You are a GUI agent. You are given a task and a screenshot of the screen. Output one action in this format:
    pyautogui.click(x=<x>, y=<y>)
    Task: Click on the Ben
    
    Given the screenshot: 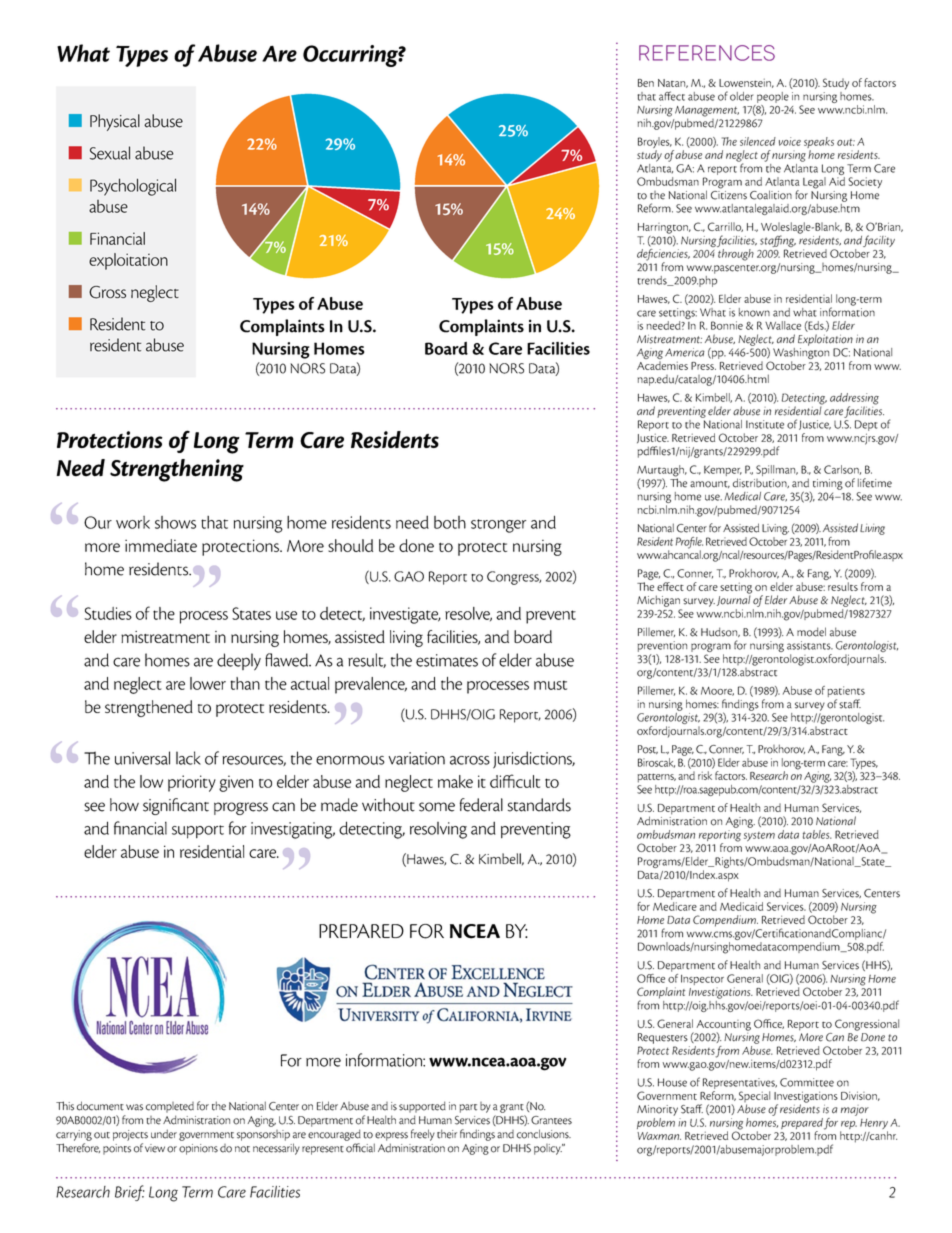 What is the action you would take?
    pyautogui.click(x=646, y=83)
